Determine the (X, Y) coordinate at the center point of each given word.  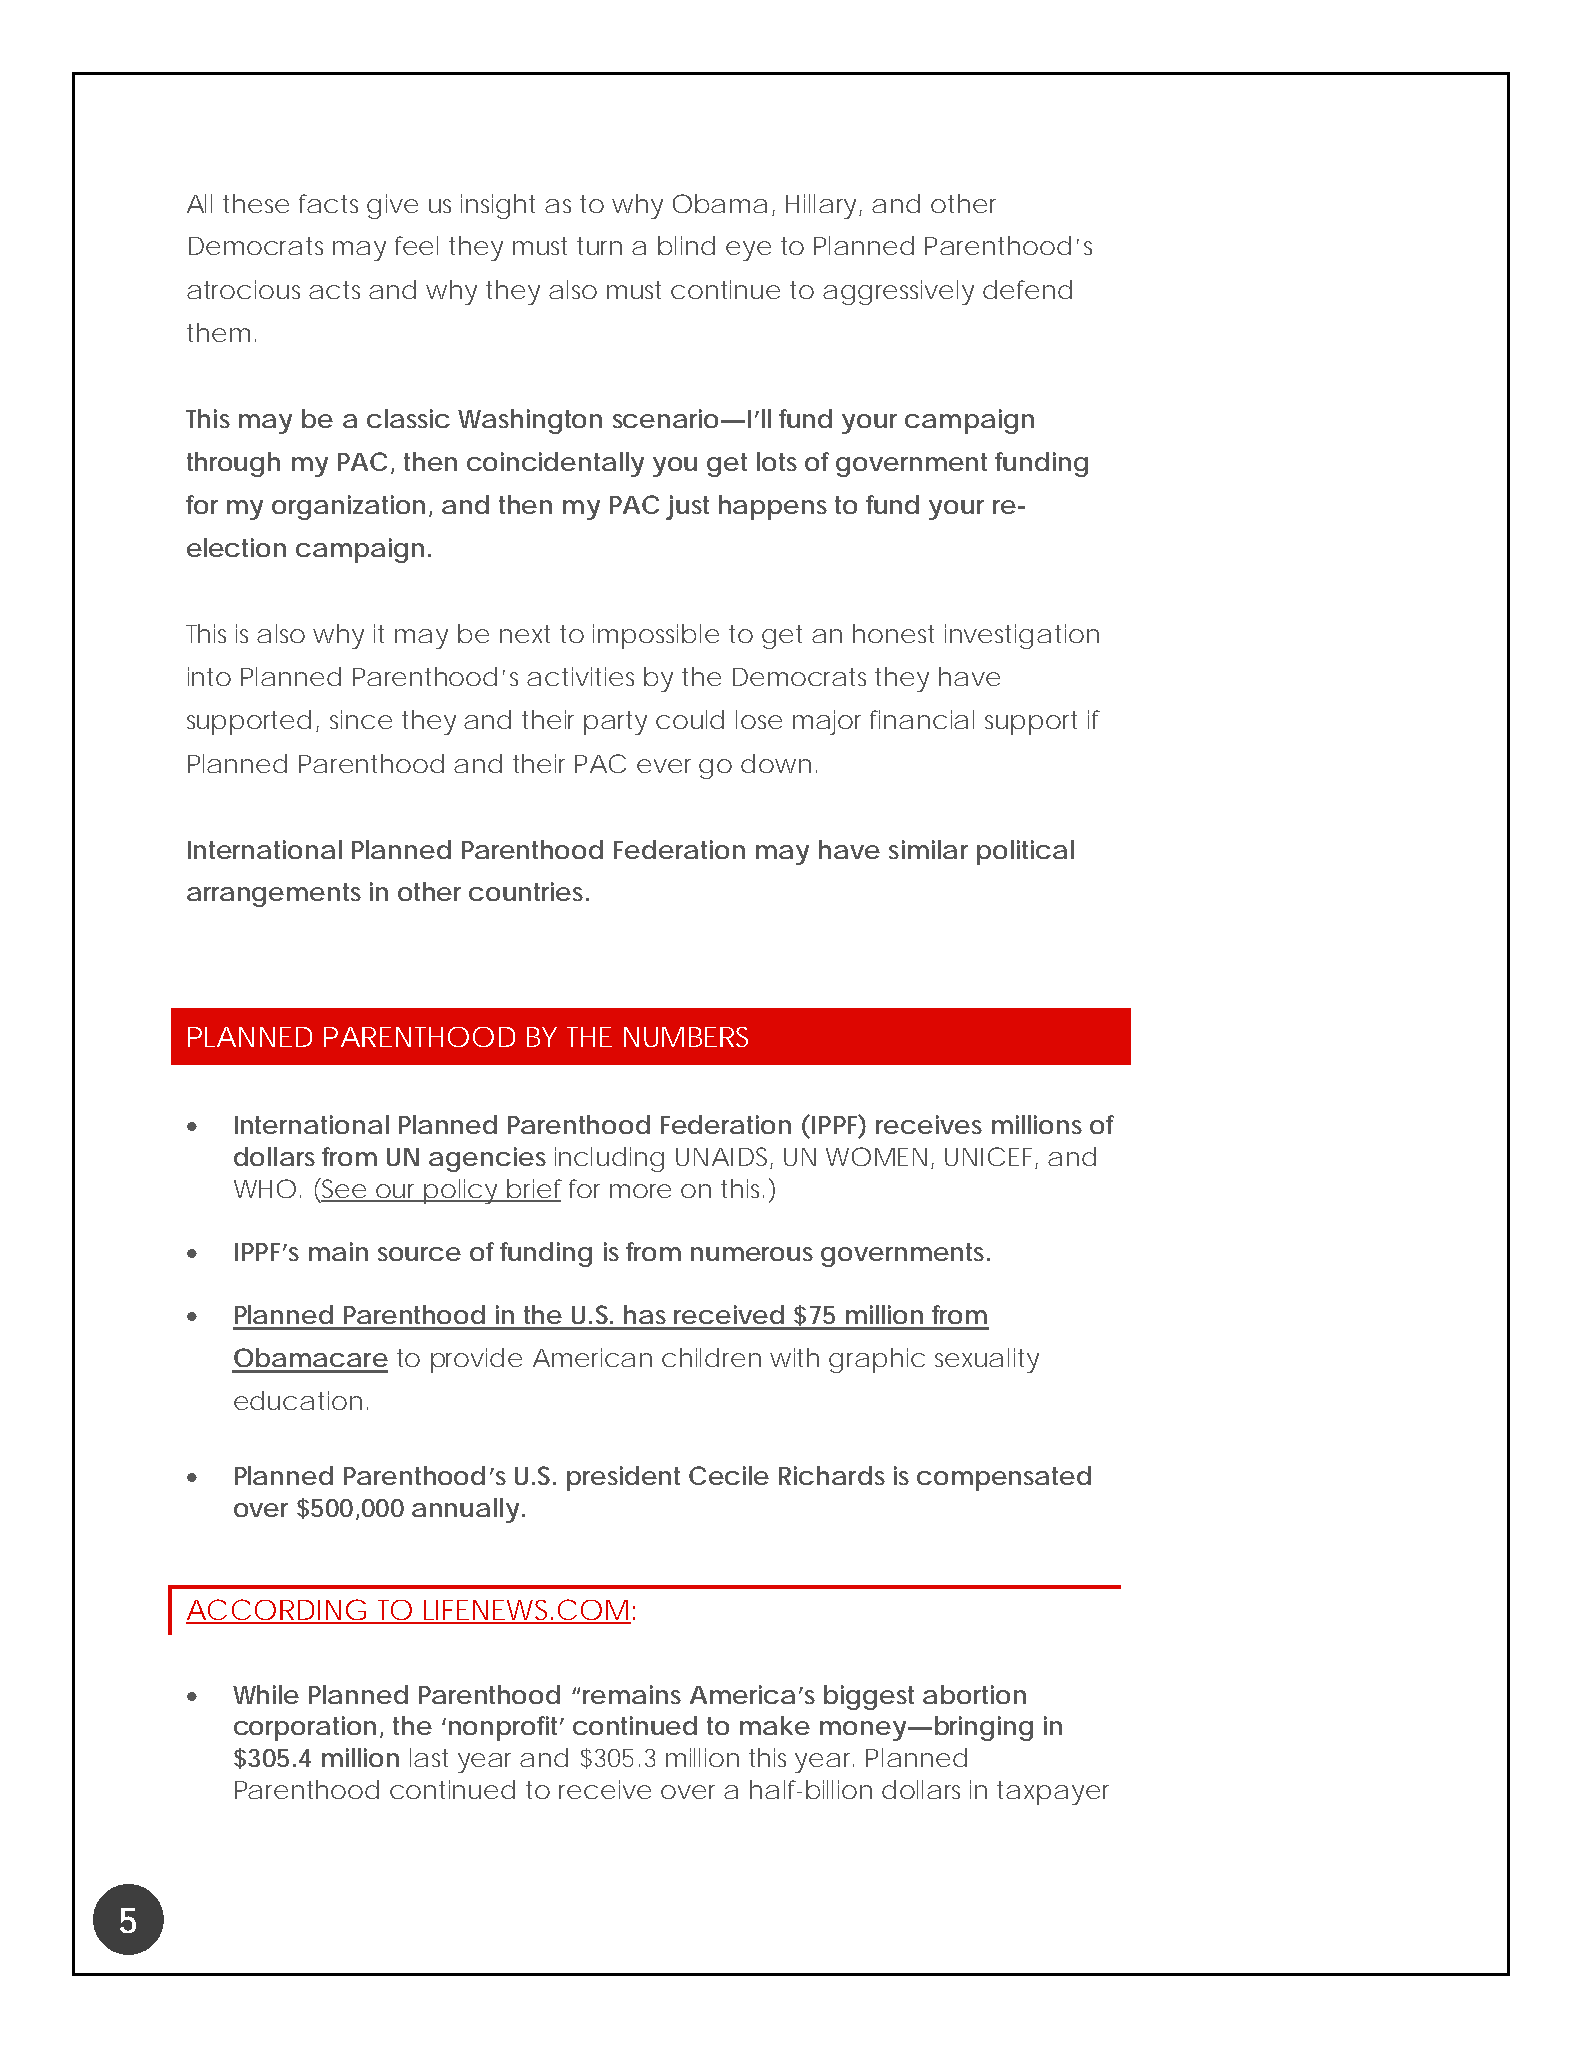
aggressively (898, 292)
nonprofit (506, 1728)
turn (599, 246)
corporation (305, 1728)
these (256, 203)
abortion (974, 1694)
